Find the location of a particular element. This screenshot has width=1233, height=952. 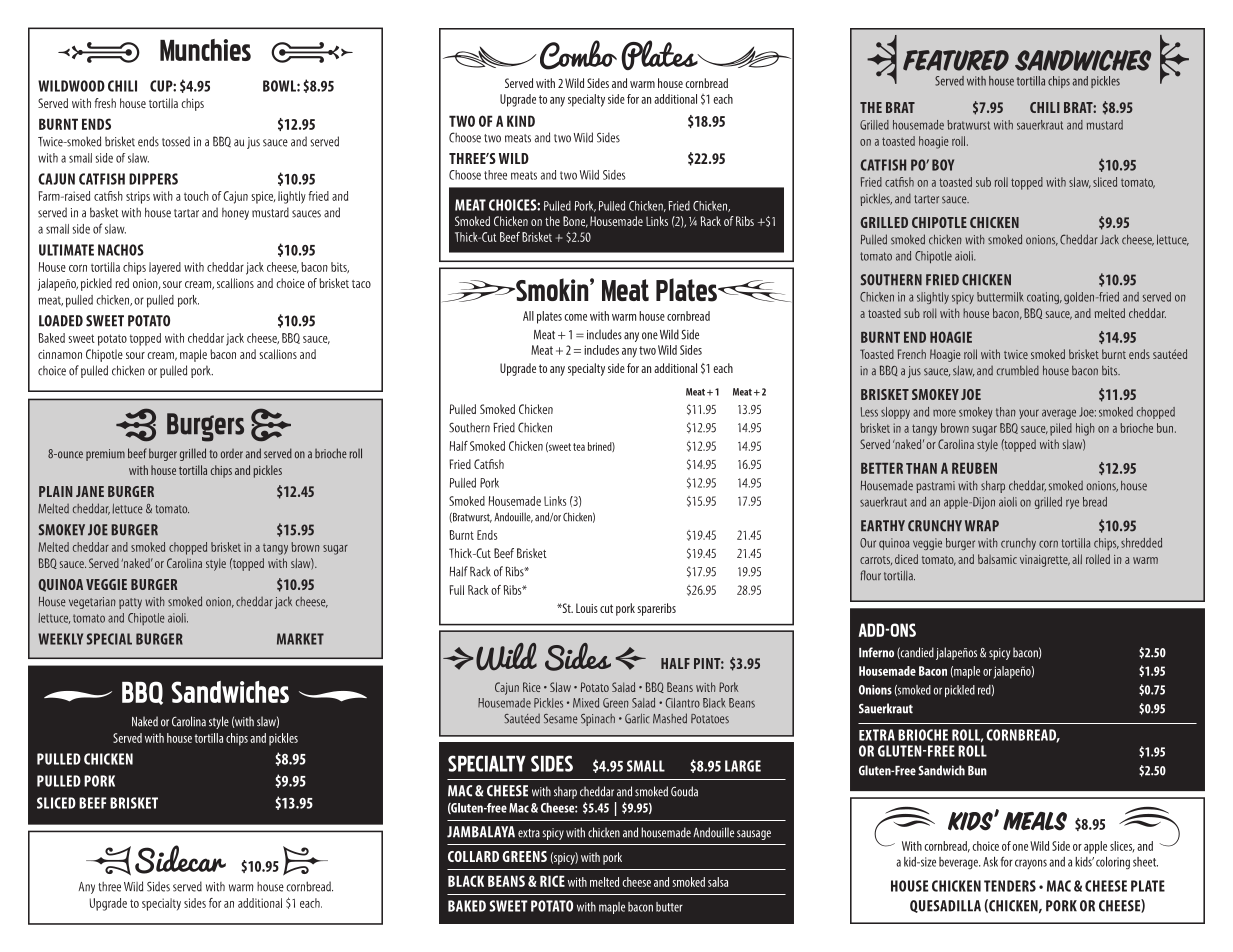

balsamic is located at coordinates (997, 559).
